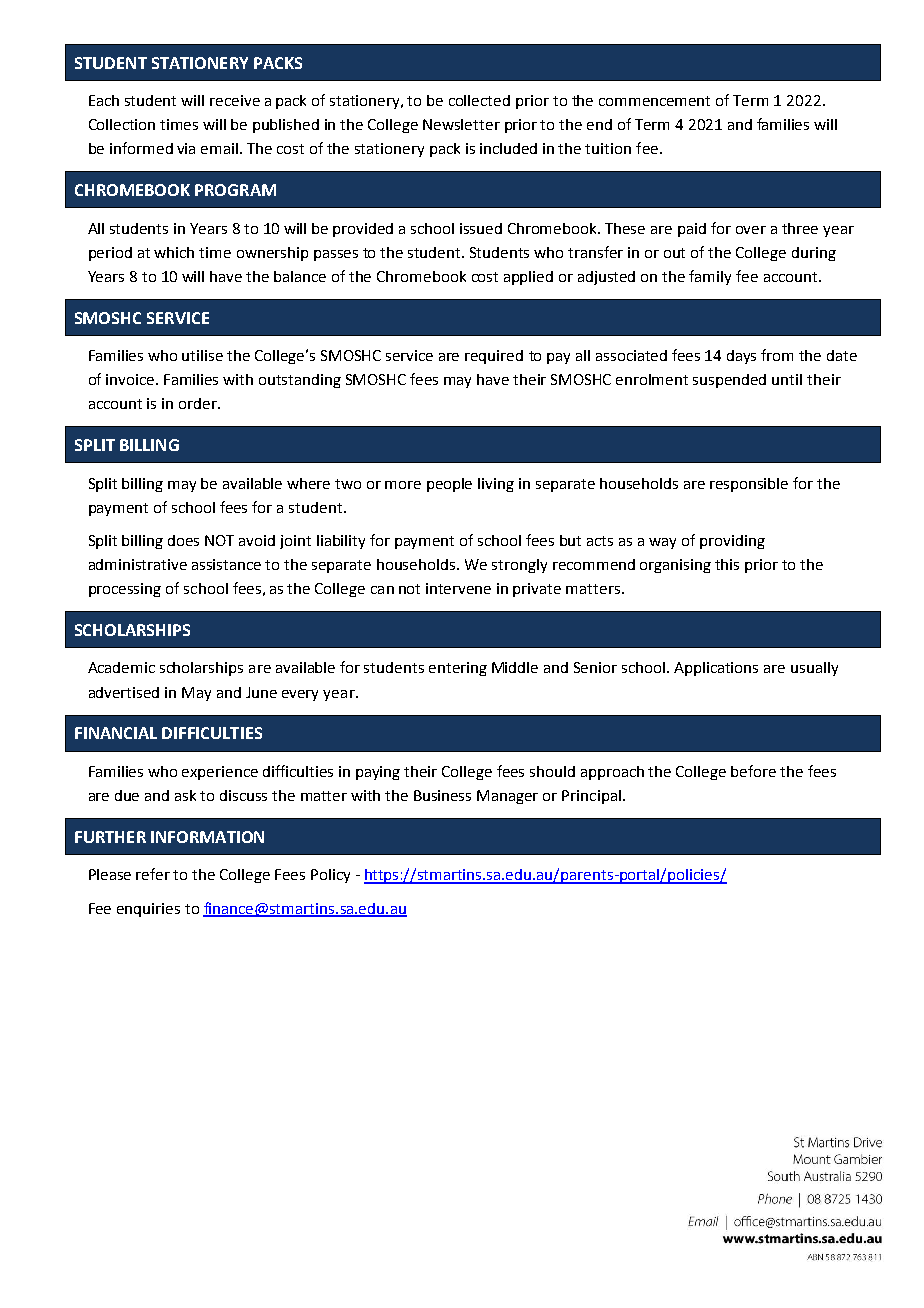 This document has width=924, height=1308. What do you see at coordinates (186, 148) in the document?
I see `via` at bounding box center [186, 148].
